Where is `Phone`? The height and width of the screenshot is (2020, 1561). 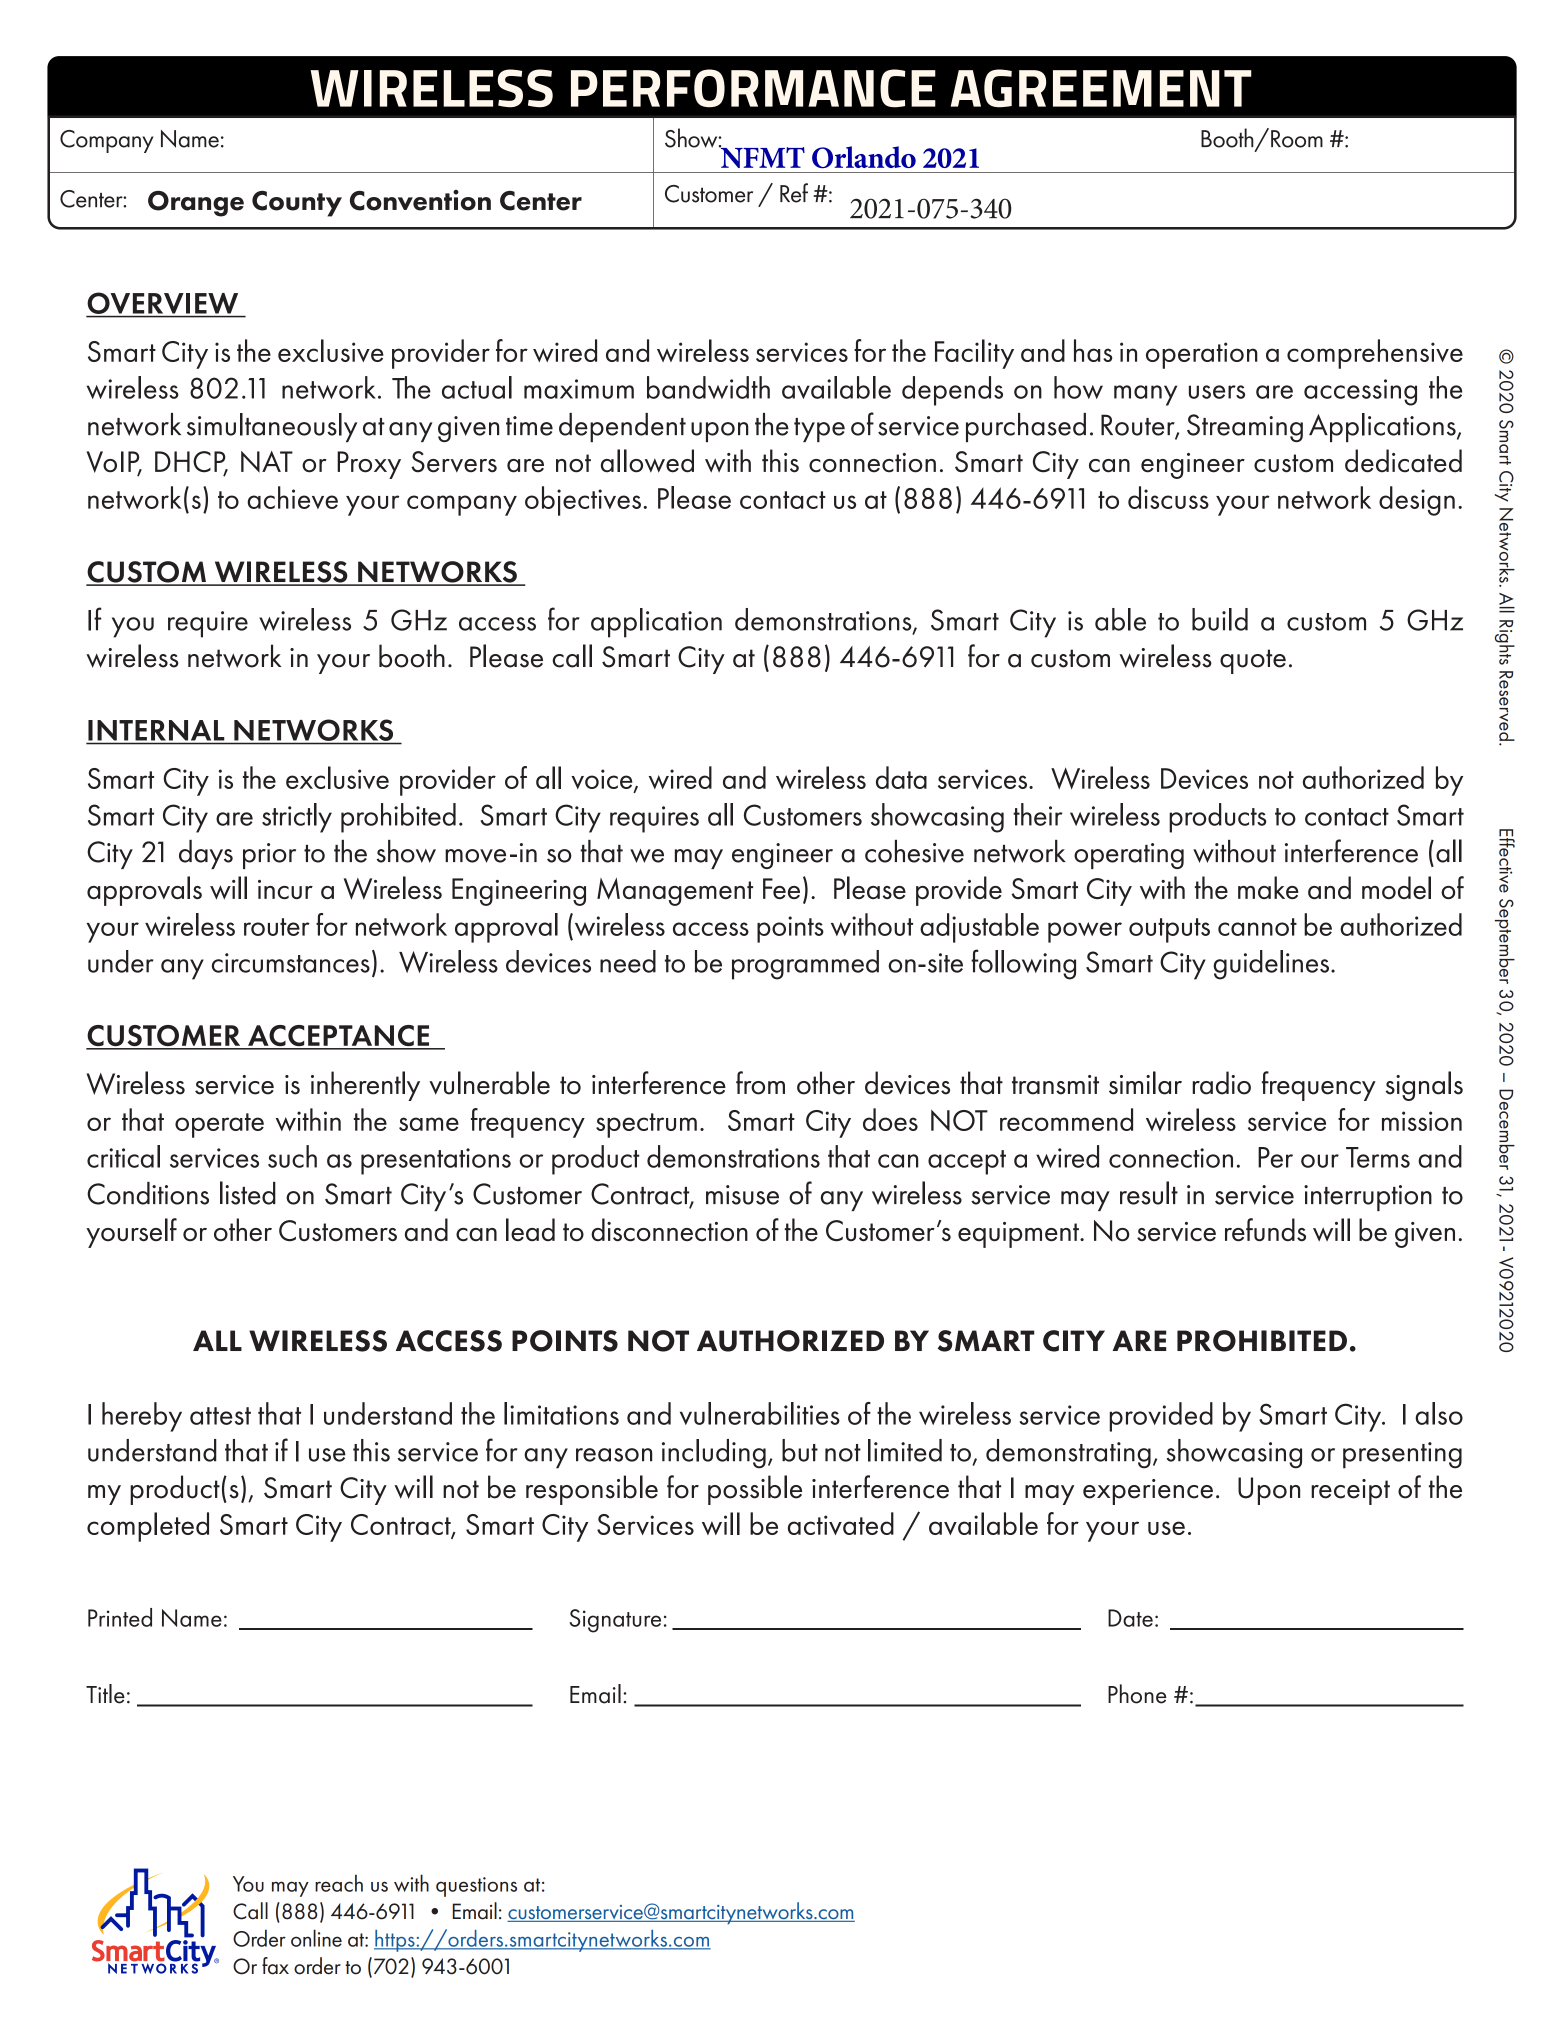
Phone is located at coordinates (1137, 1694).
